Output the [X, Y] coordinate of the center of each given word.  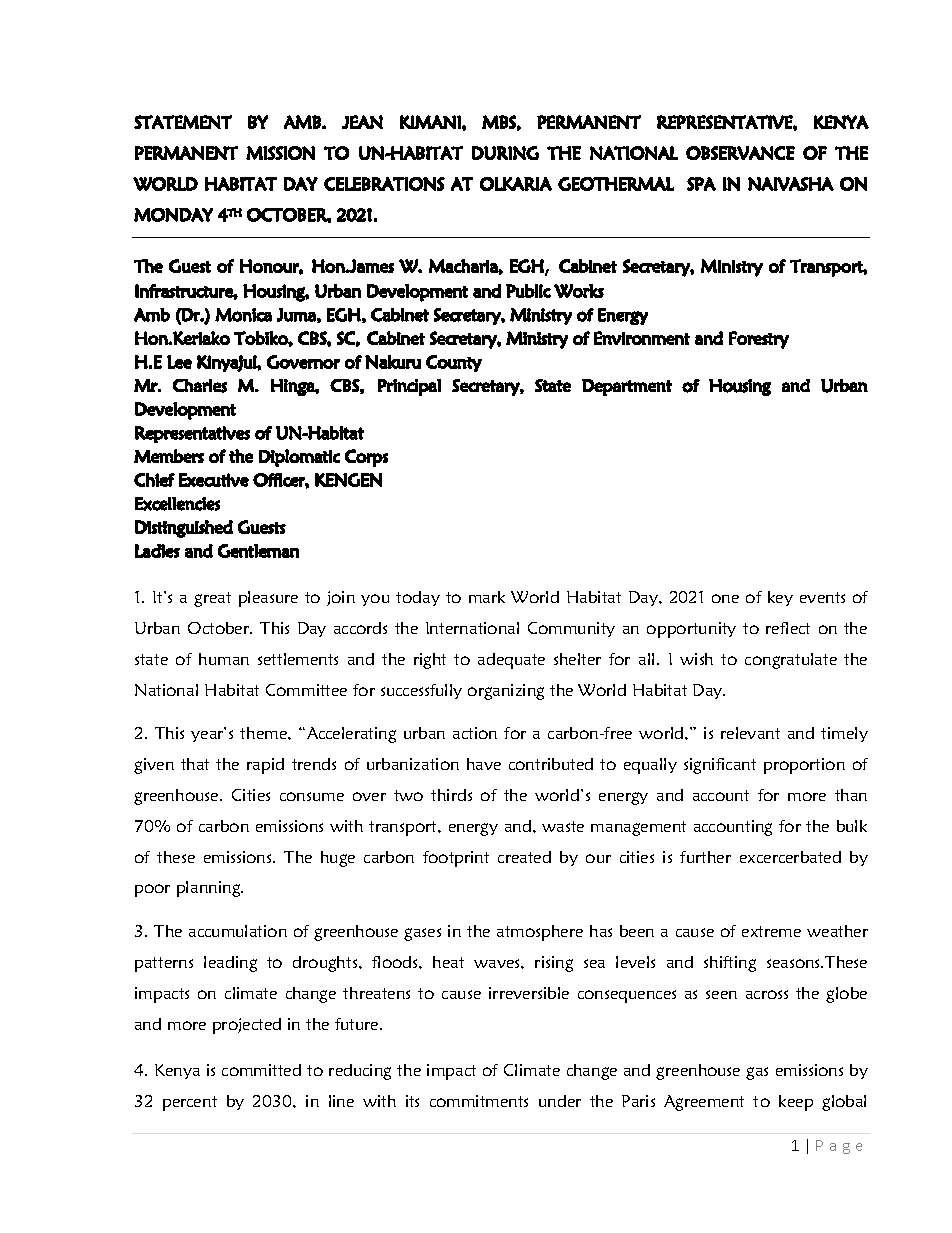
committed [261, 1070]
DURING [505, 153]
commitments [479, 1101]
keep [796, 1103]
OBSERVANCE [740, 153]
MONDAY [173, 215]
